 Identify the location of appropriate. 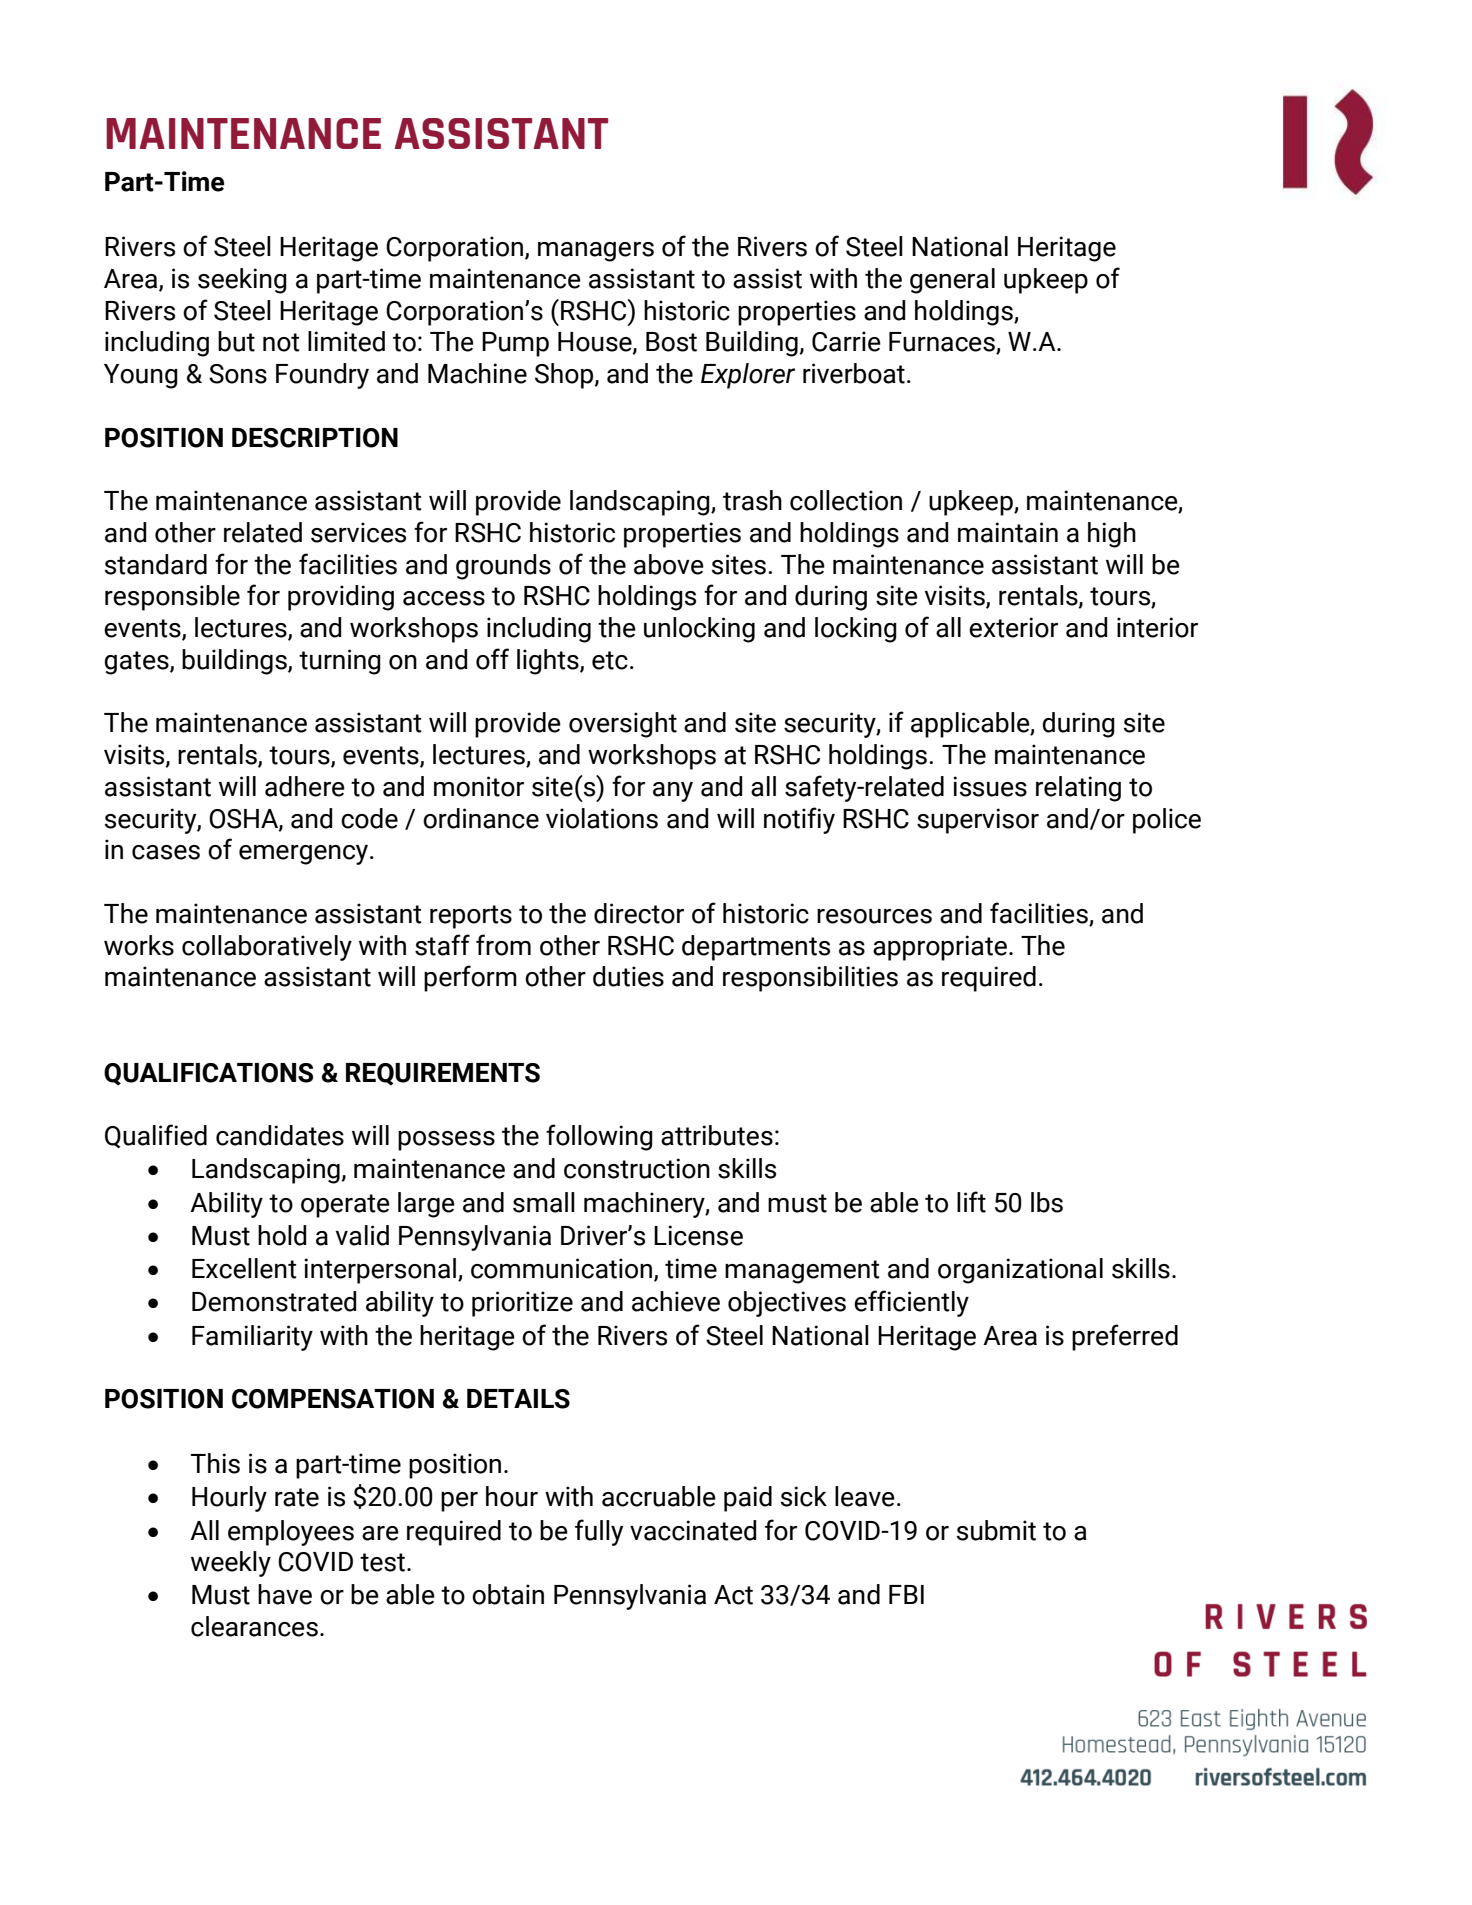
(940, 948).
